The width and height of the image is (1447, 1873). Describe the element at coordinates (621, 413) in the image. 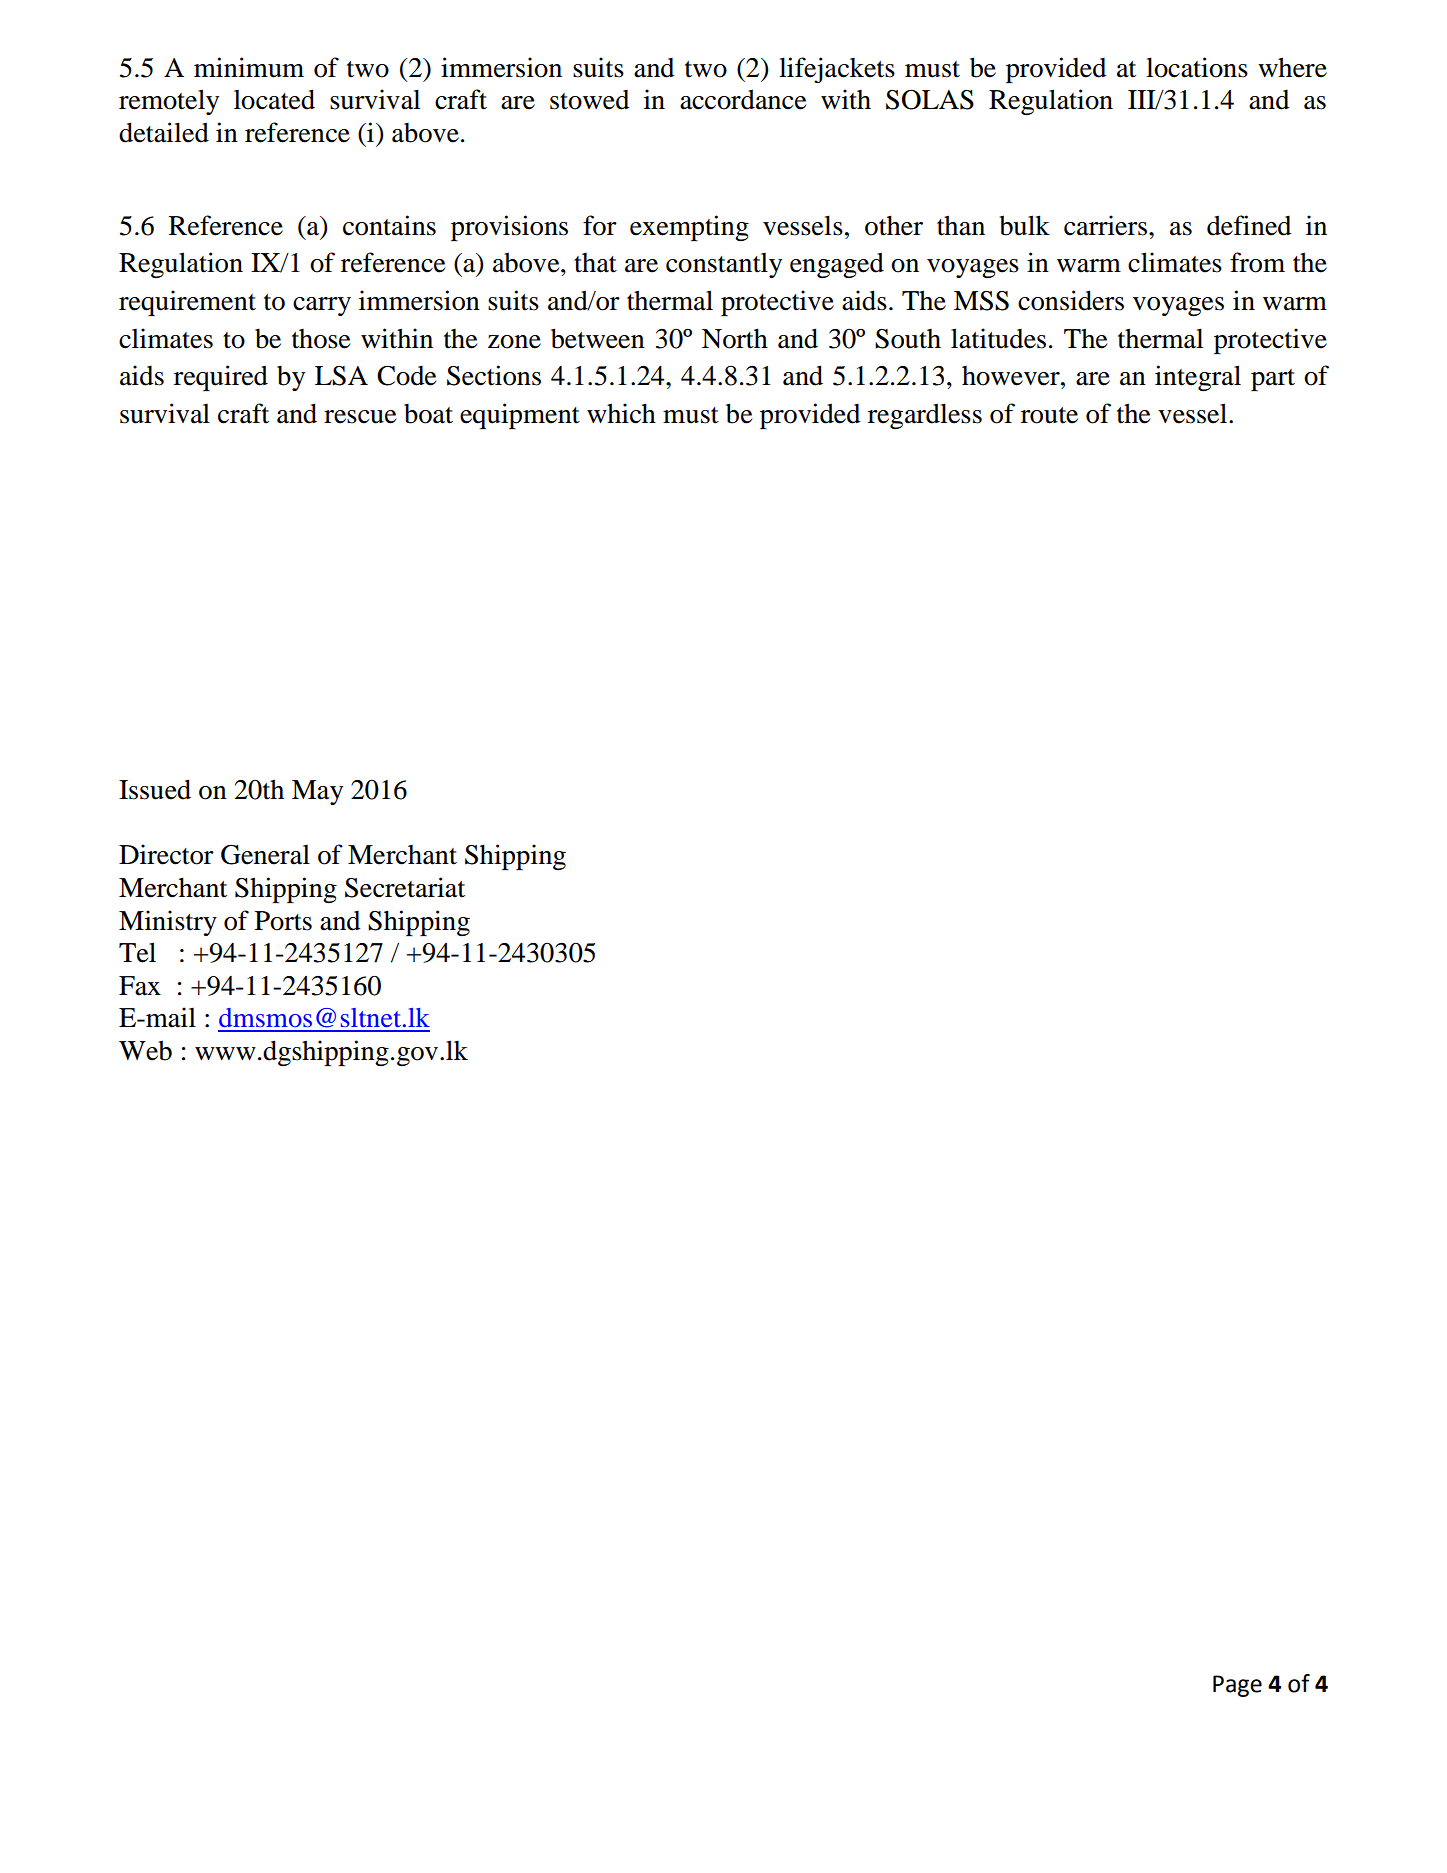

I see `which` at that location.
